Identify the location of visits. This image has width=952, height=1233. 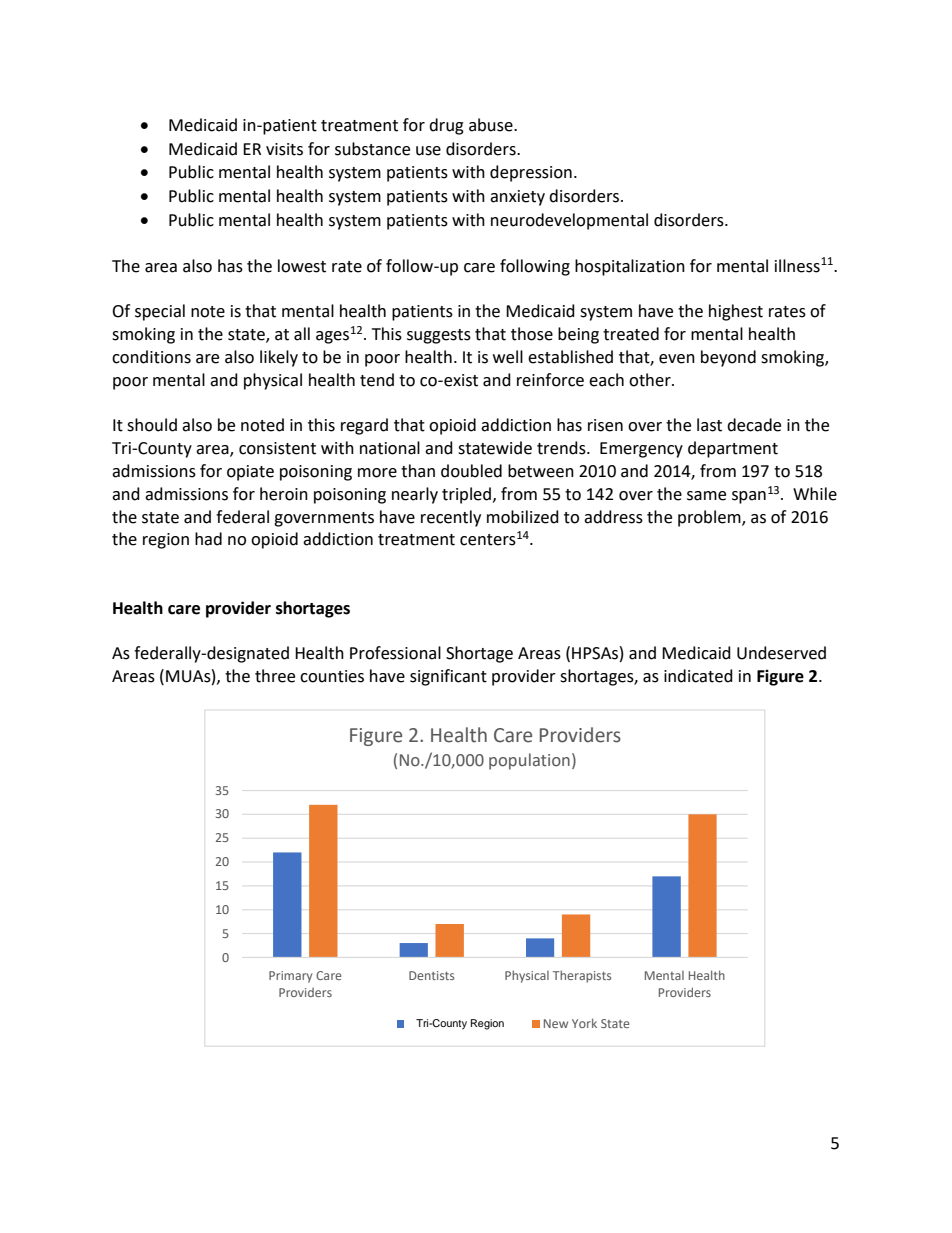
(284, 149).
